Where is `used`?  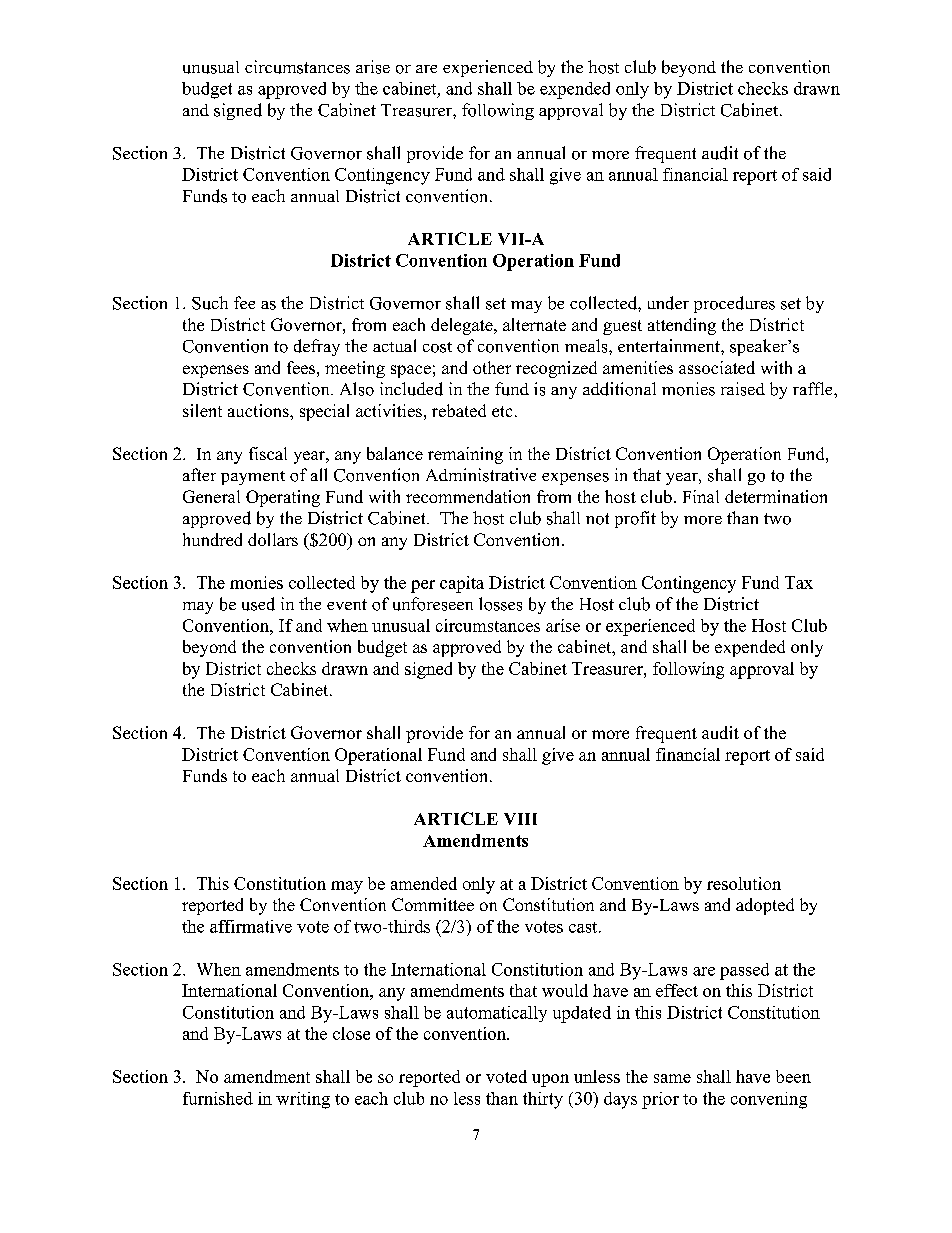 used is located at coordinates (258, 604).
